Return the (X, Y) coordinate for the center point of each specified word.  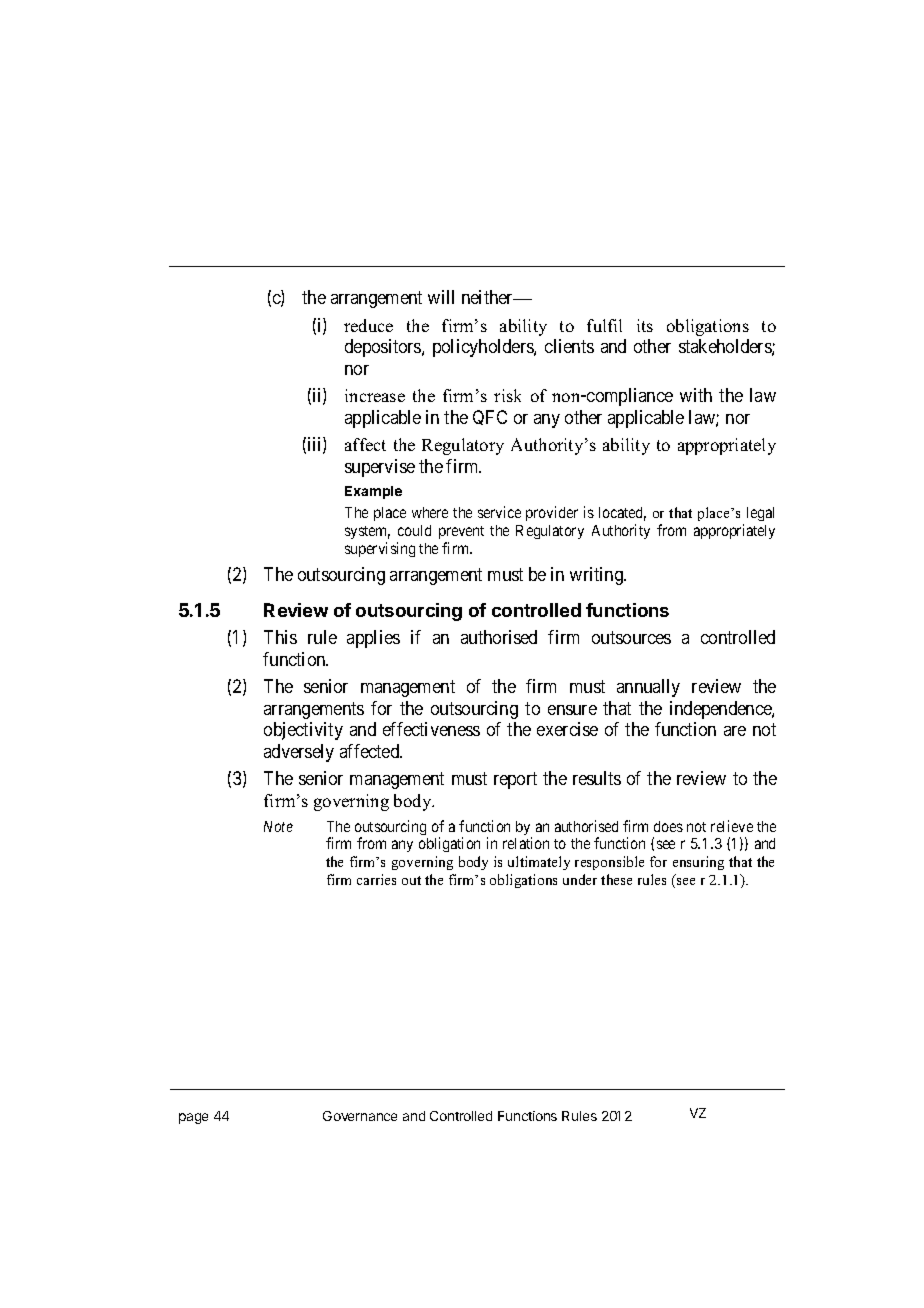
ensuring (698, 863)
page (193, 1118)
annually (648, 688)
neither (489, 297)
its (645, 325)
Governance (360, 1116)
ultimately (539, 863)
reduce (368, 325)
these (616, 879)
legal (760, 514)
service (499, 512)
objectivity (303, 731)
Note (278, 826)
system (367, 534)
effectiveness (431, 729)
